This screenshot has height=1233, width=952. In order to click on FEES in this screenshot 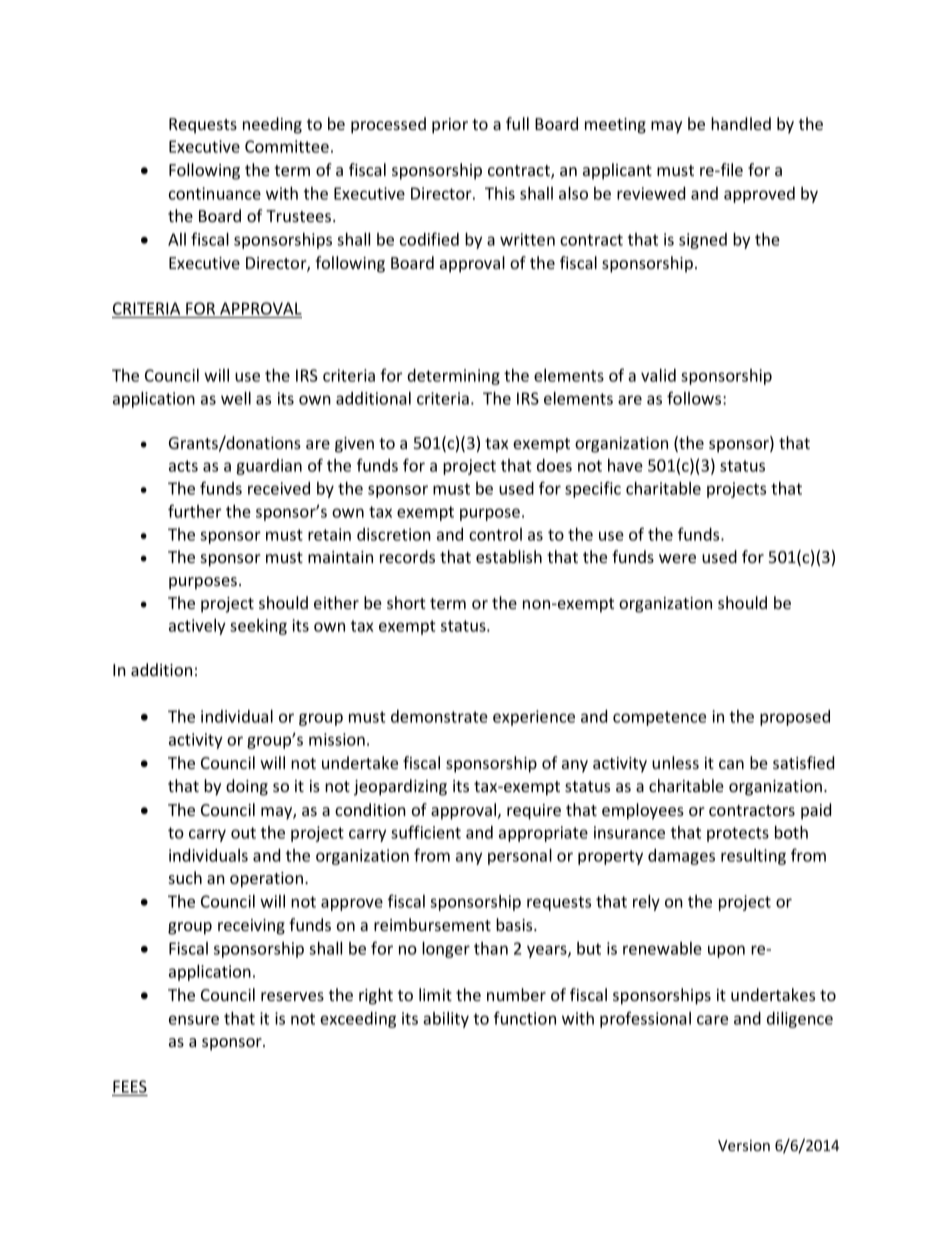, I will do `click(130, 1088)`.
